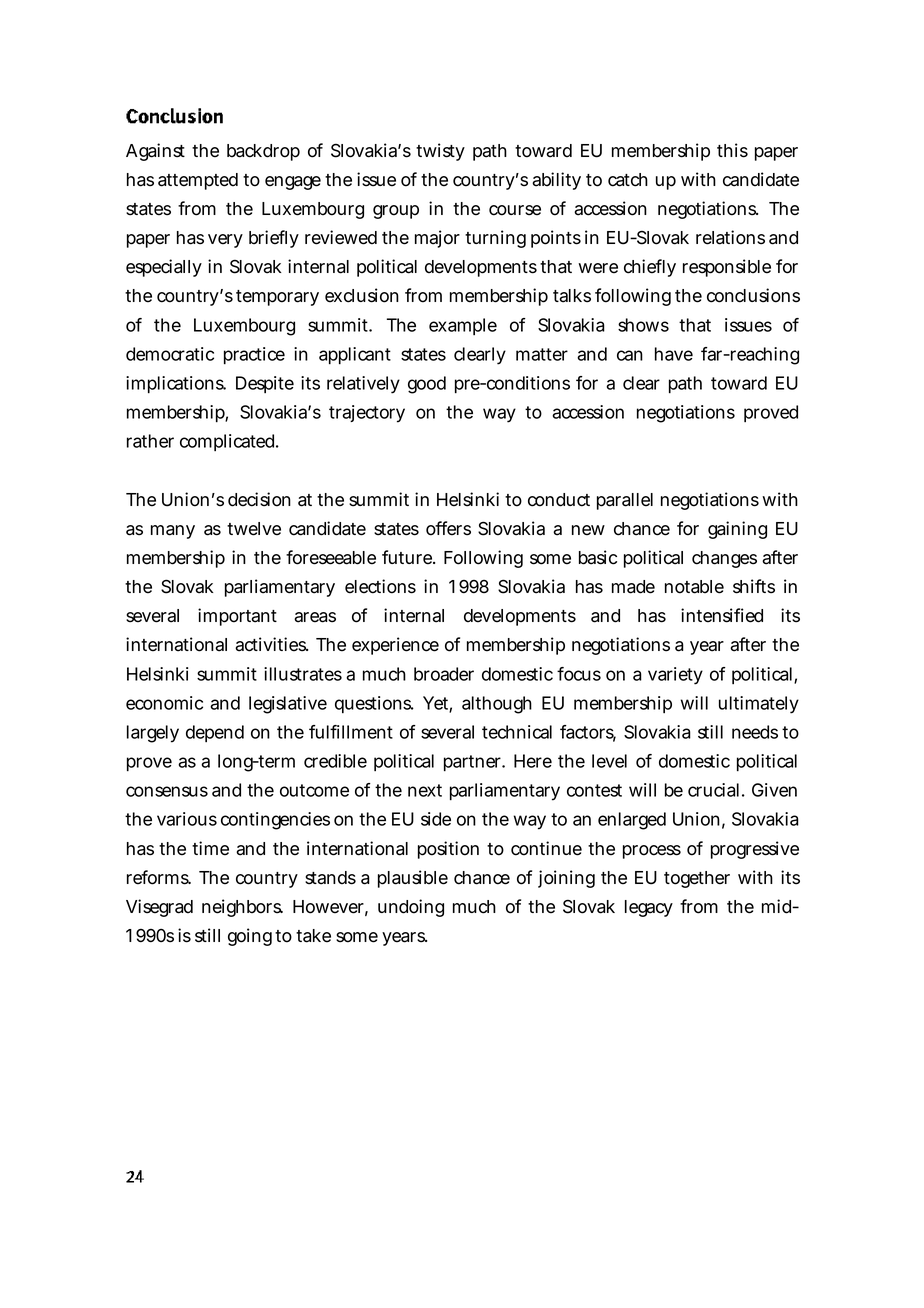 This screenshot has width=924, height=1308. I want to click on activities, so click(271, 644).
